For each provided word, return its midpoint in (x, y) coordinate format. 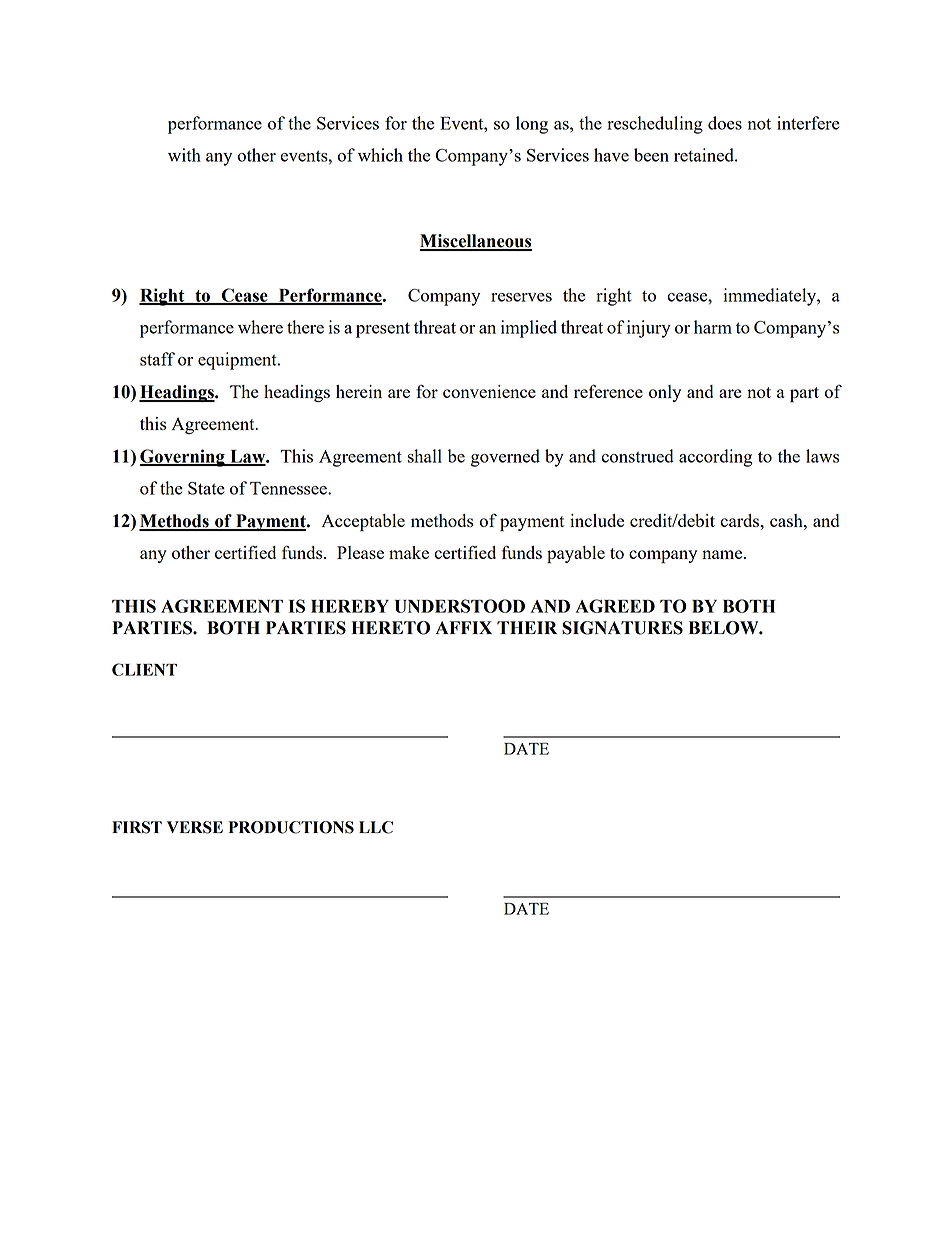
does (725, 123)
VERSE (195, 827)
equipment (238, 361)
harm (713, 327)
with (184, 155)
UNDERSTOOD (460, 606)
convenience (489, 391)
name (723, 554)
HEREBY (350, 606)
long (532, 125)
